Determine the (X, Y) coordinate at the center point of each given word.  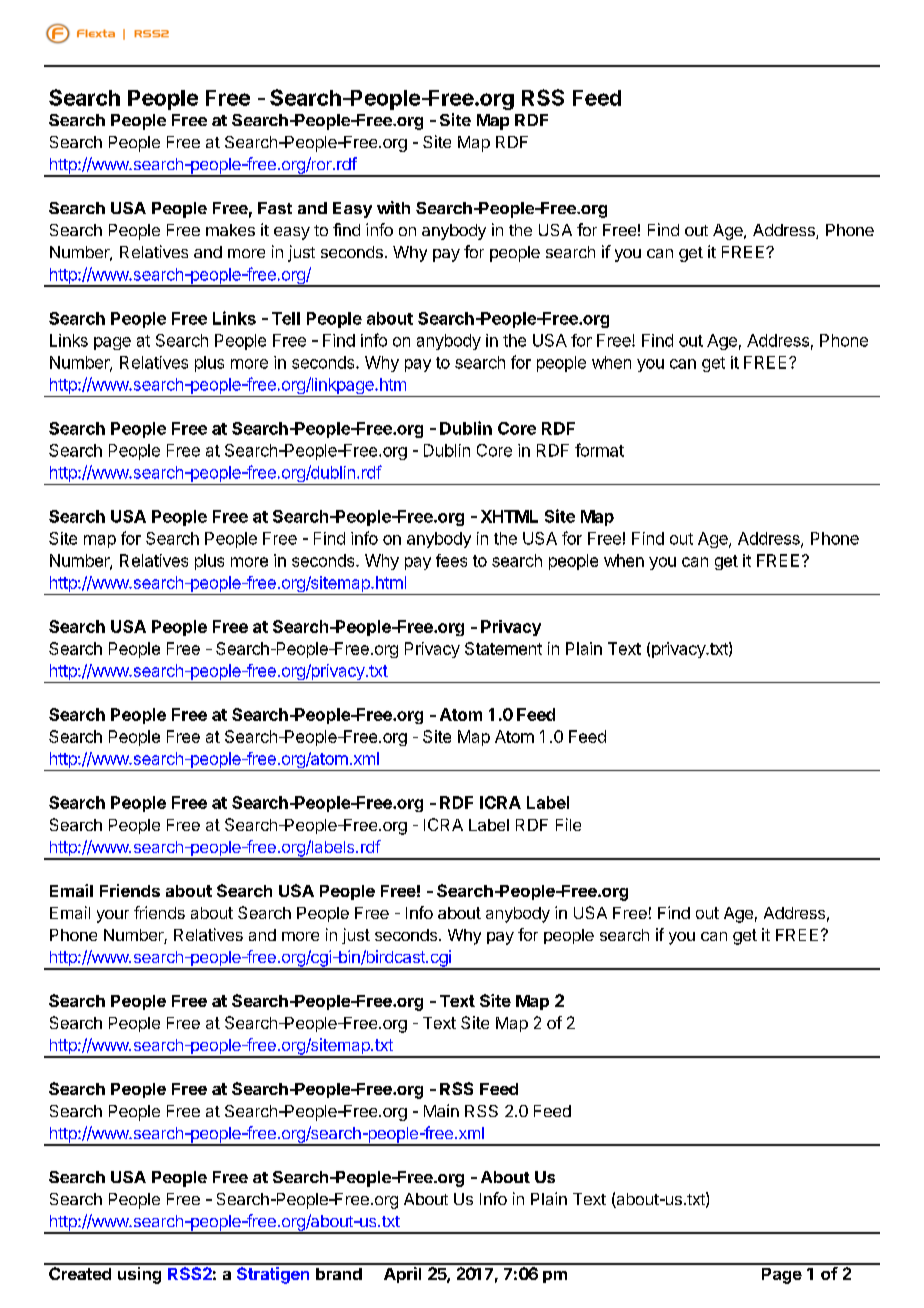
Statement (503, 648)
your (113, 916)
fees (451, 560)
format (599, 450)
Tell (286, 318)
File (568, 824)
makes (230, 230)
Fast (275, 208)
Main (441, 1110)
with (393, 207)
